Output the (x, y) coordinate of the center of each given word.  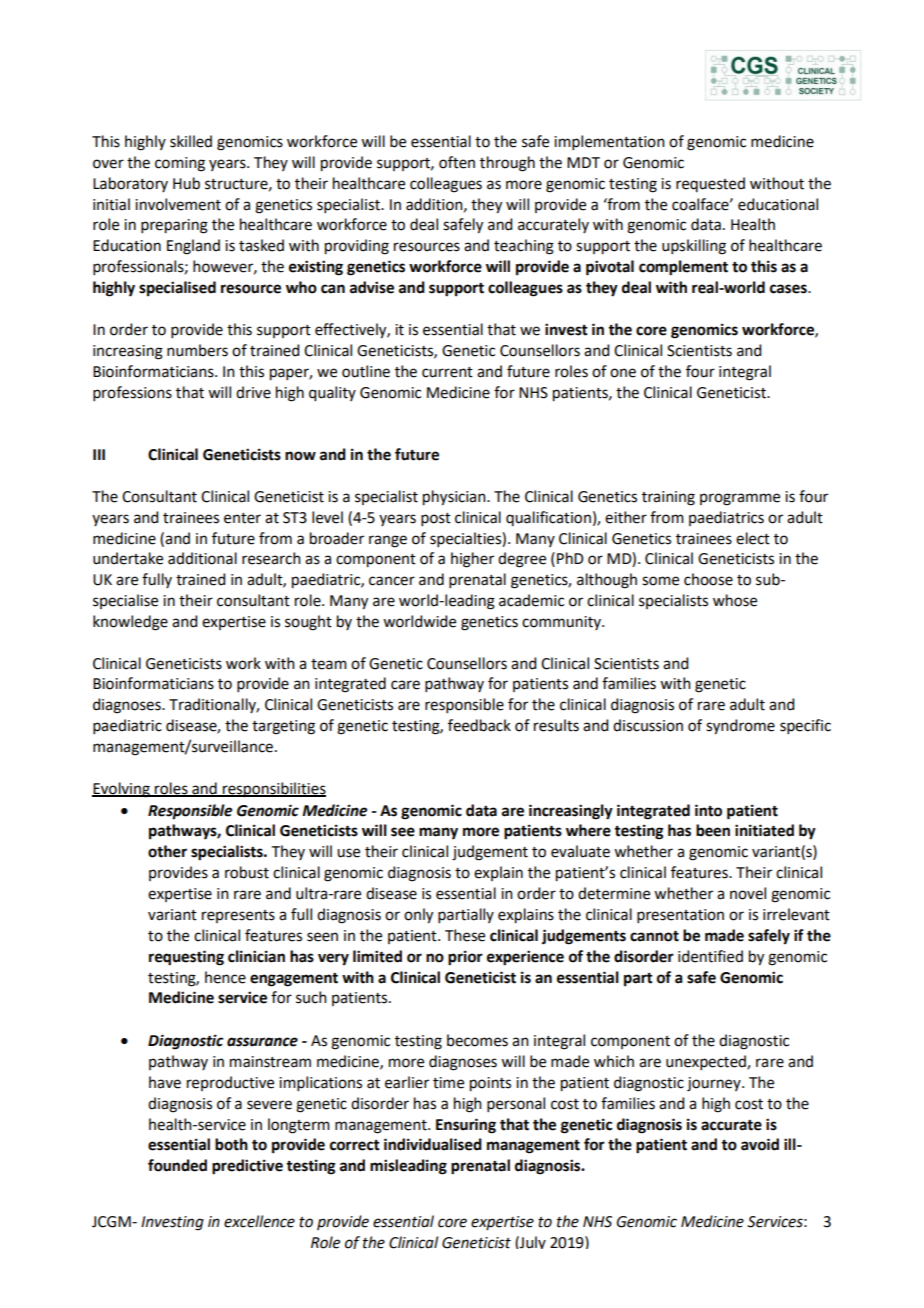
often (457, 162)
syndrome (740, 727)
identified (710, 956)
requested (710, 184)
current (447, 372)
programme (740, 499)
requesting (186, 958)
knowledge (130, 623)
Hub (186, 183)
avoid (760, 1144)
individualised (433, 1144)
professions (132, 393)
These (465, 935)
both (231, 1144)
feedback (479, 725)
